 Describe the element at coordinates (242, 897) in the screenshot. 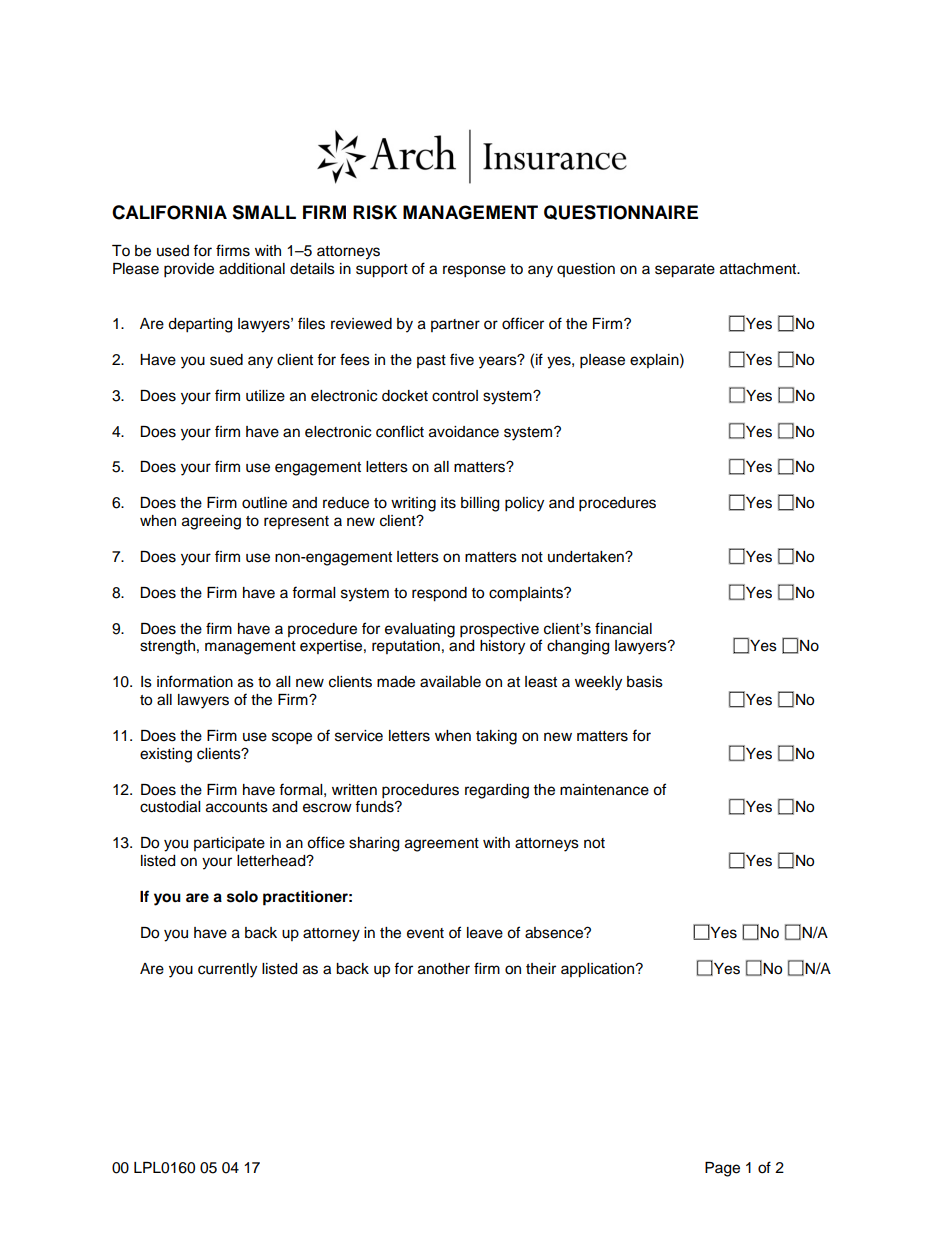

I see `solo` at that location.
